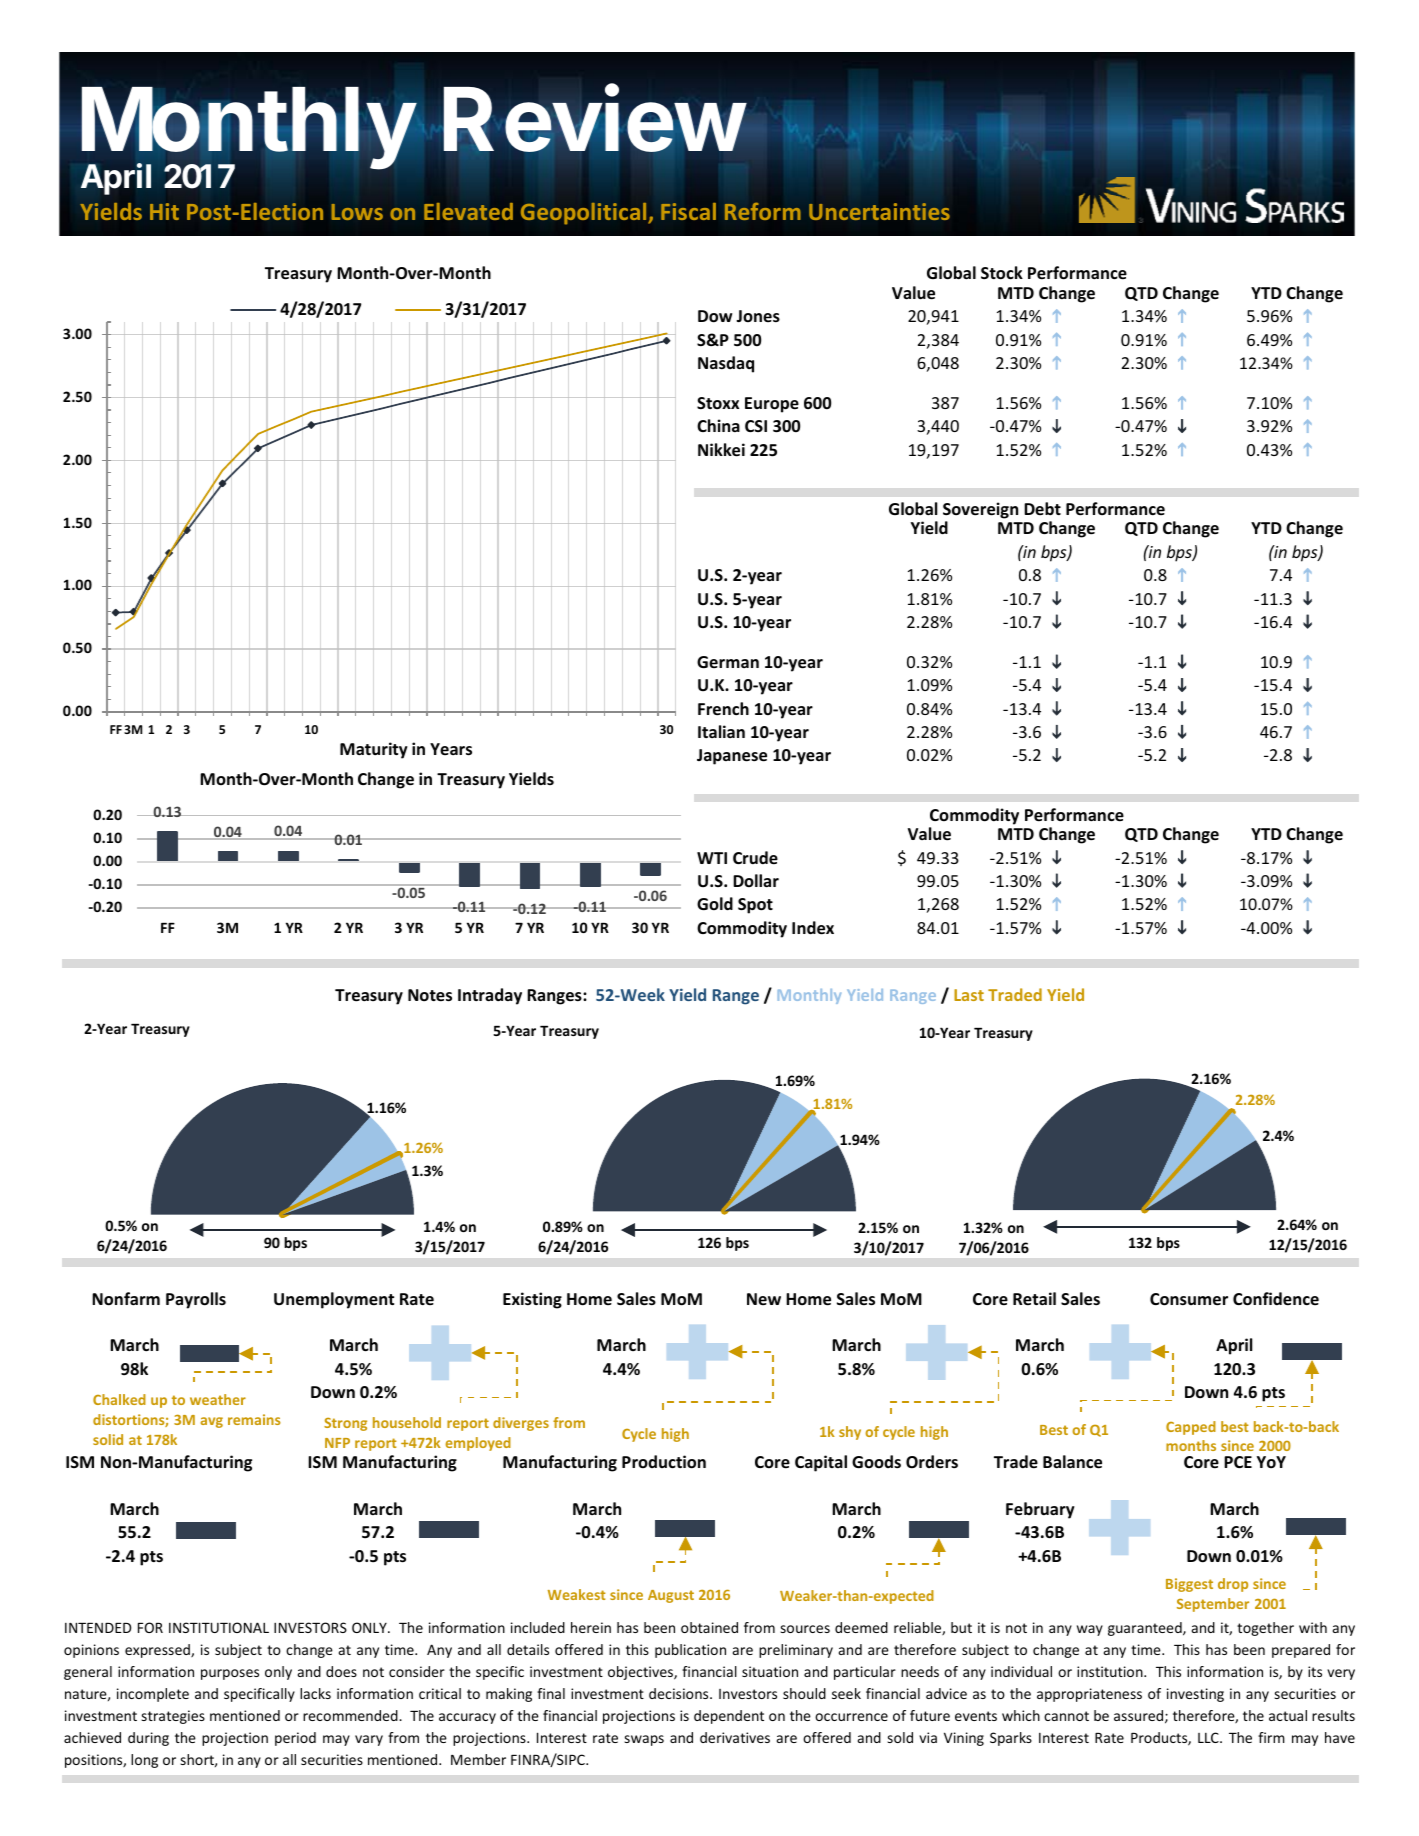  What do you see at coordinates (230, 1674) in the document?
I see `purposes` at bounding box center [230, 1674].
